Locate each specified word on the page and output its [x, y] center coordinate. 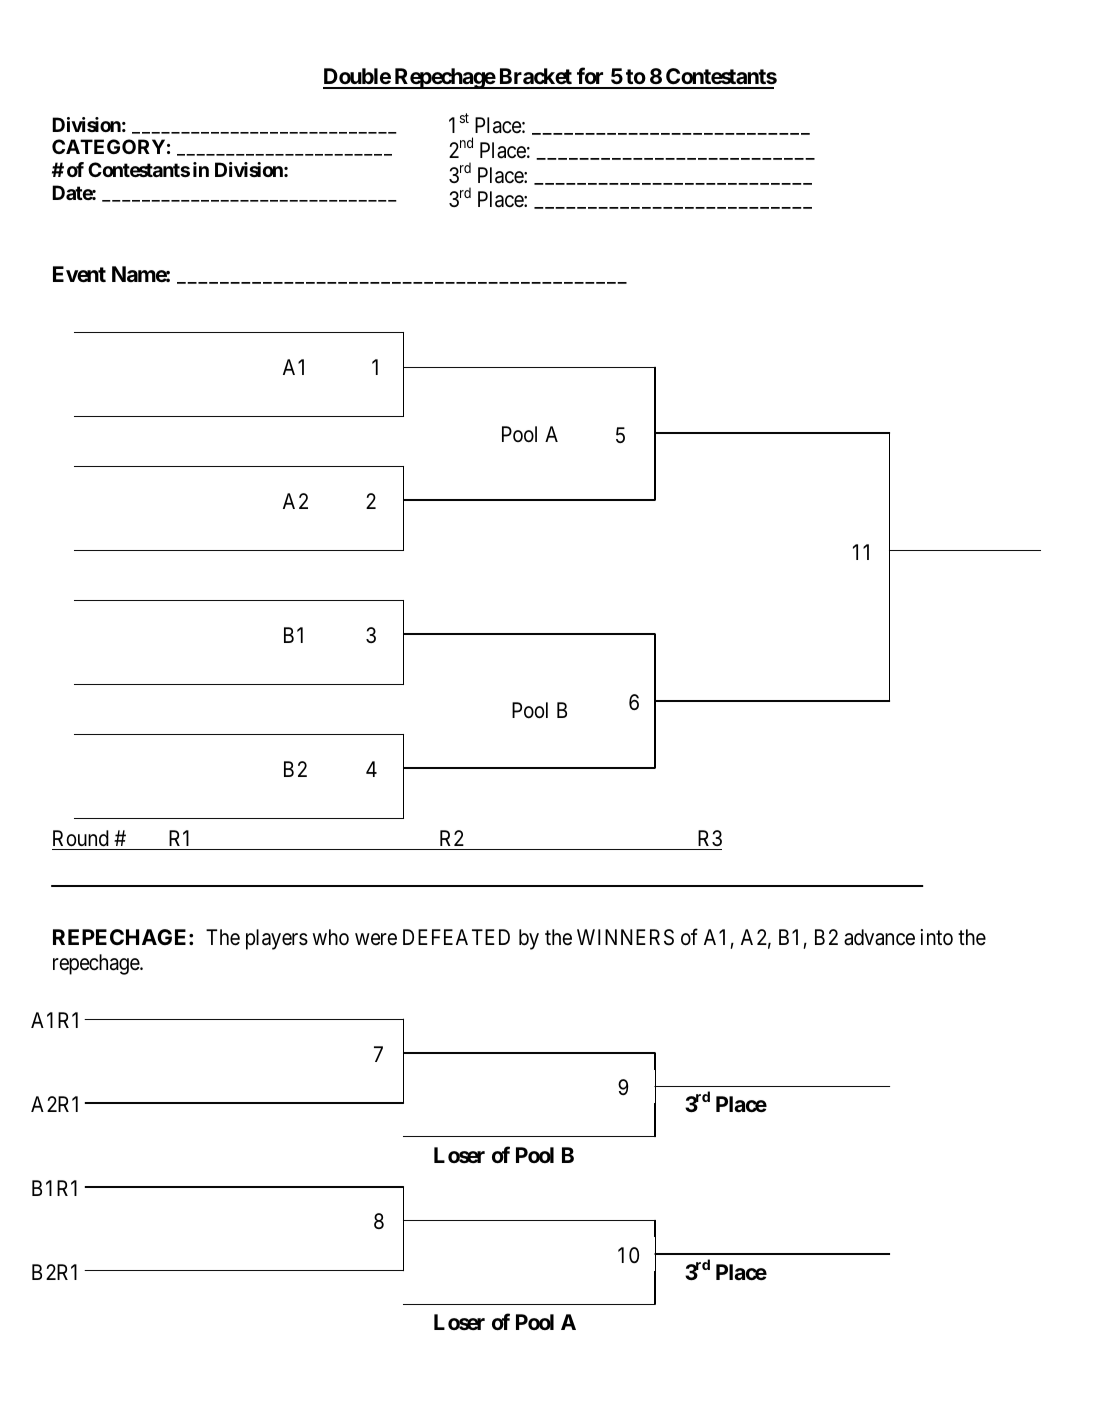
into [937, 937]
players [277, 939]
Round [81, 838]
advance [879, 937]
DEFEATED [456, 937]
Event [79, 274]
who [331, 937]
